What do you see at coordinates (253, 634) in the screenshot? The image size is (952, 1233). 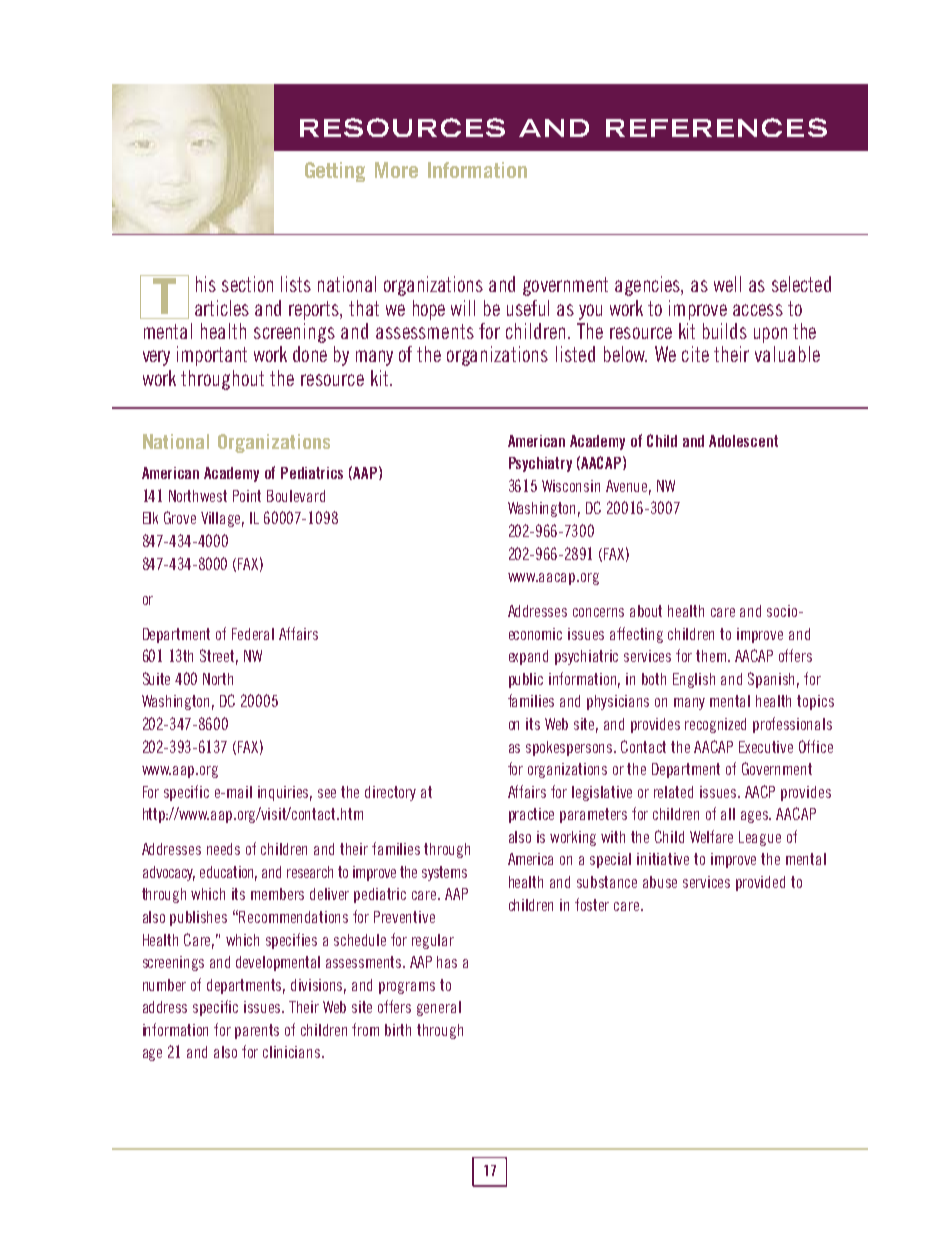 I see `Federal` at bounding box center [253, 634].
